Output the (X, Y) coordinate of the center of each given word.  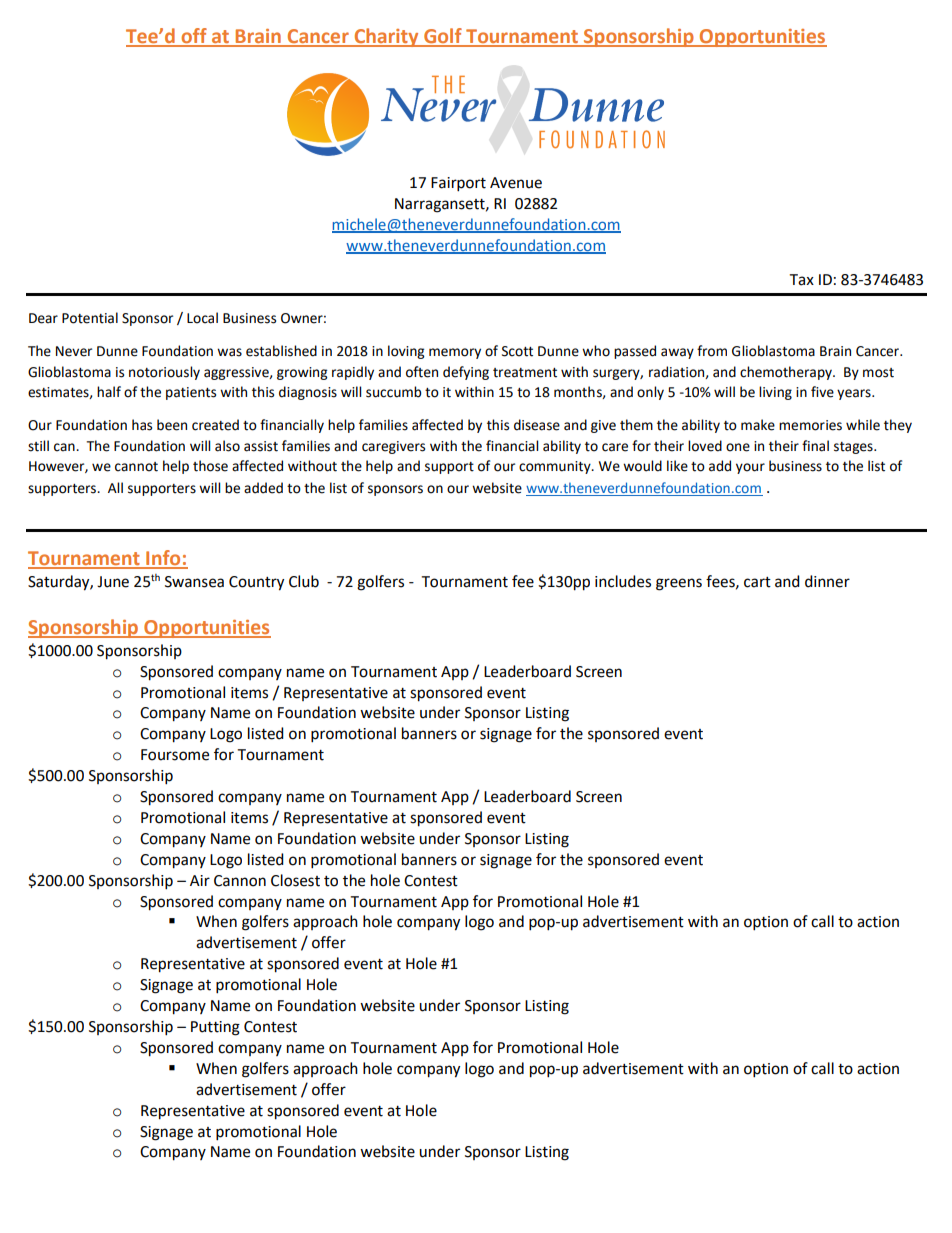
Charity (386, 37)
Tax (801, 280)
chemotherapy (787, 373)
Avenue (516, 183)
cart (757, 582)
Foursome (175, 755)
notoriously (164, 373)
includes (623, 581)
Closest (295, 880)
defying (466, 373)
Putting (215, 1028)
